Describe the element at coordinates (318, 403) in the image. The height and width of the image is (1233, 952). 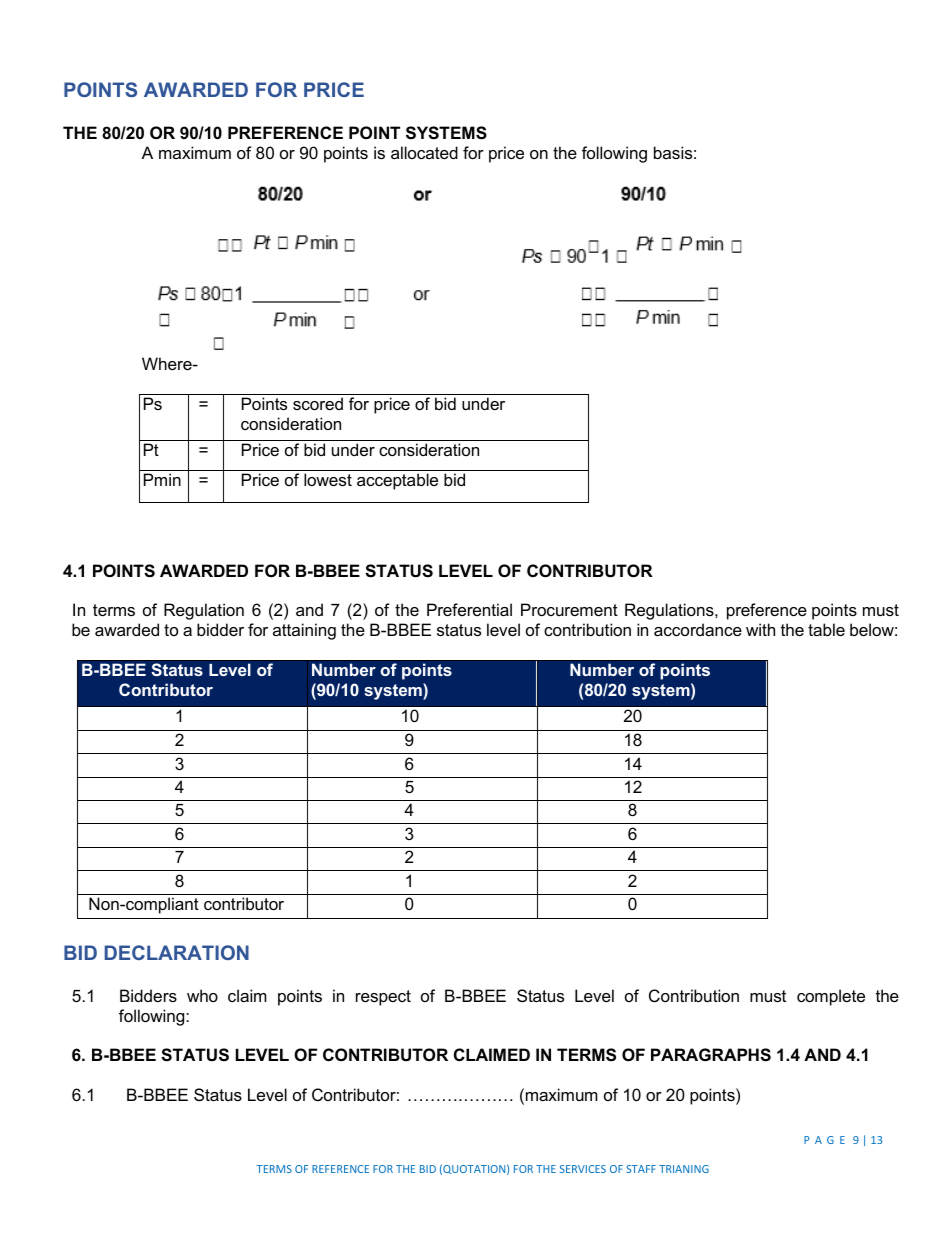
I see `scored` at that location.
